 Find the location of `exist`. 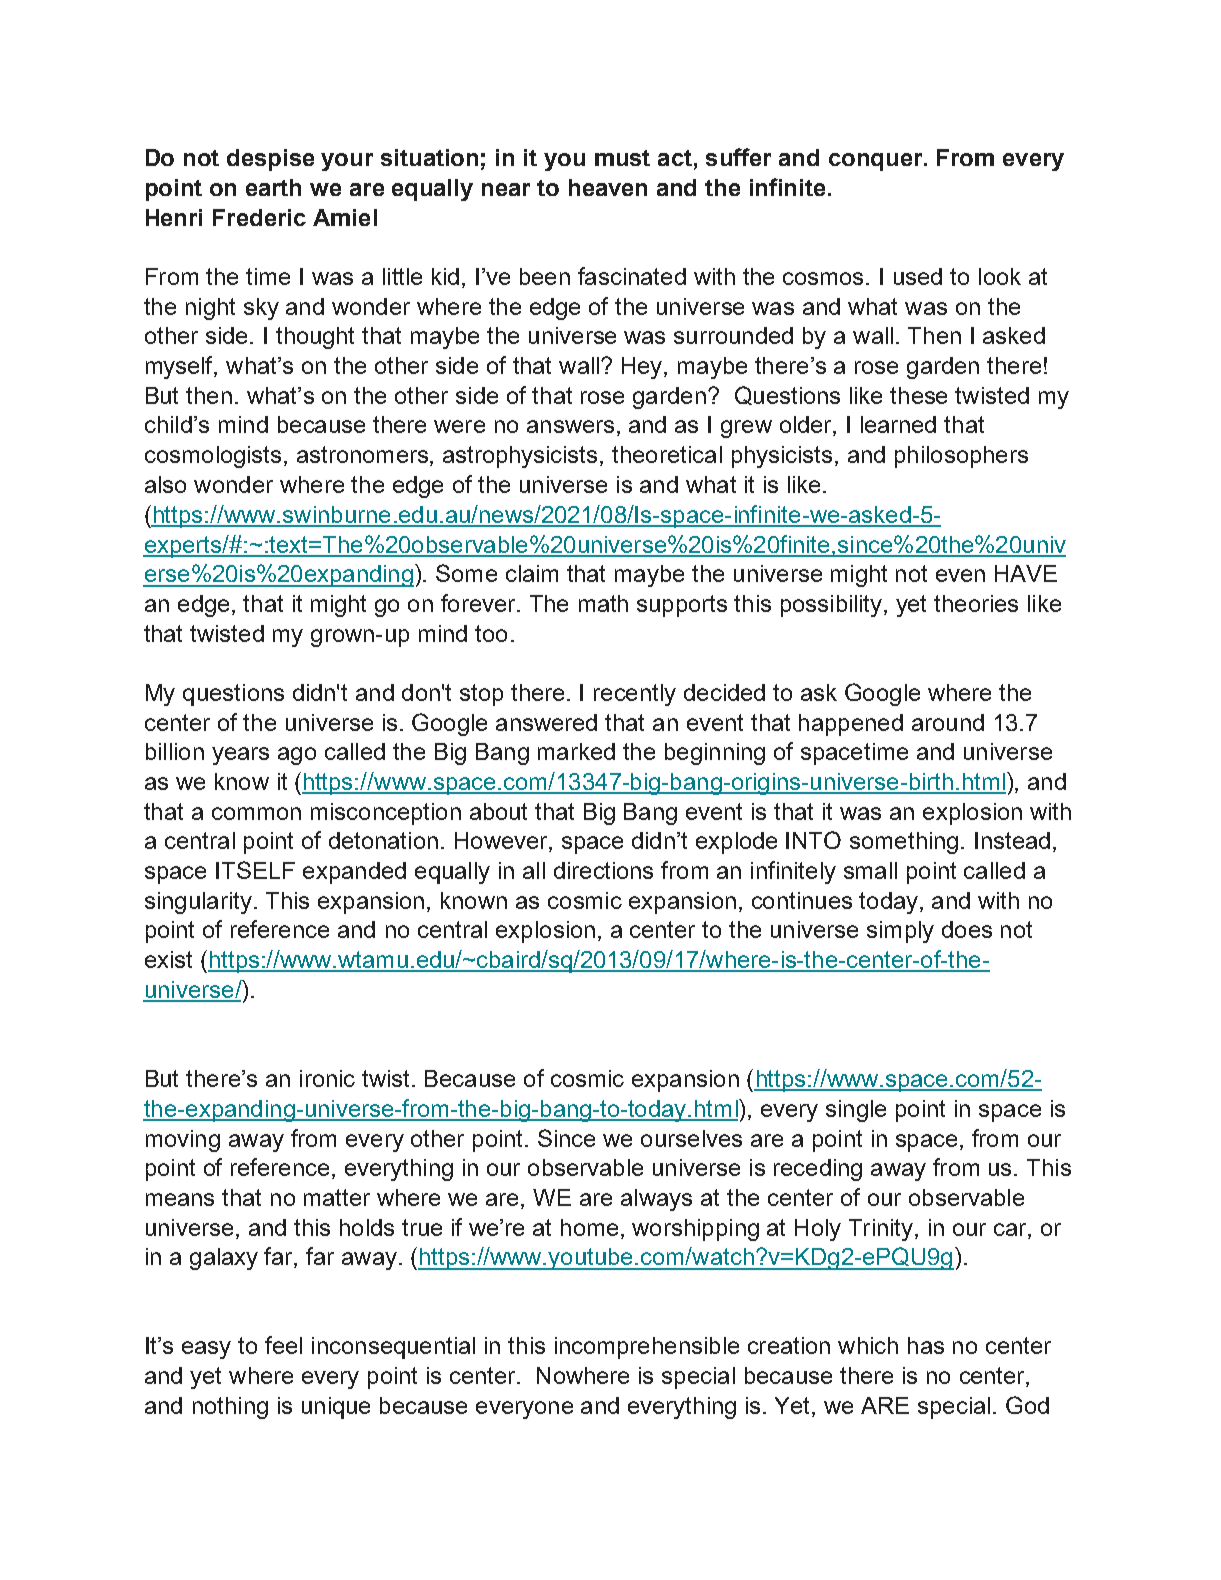

exist is located at coordinates (168, 959).
